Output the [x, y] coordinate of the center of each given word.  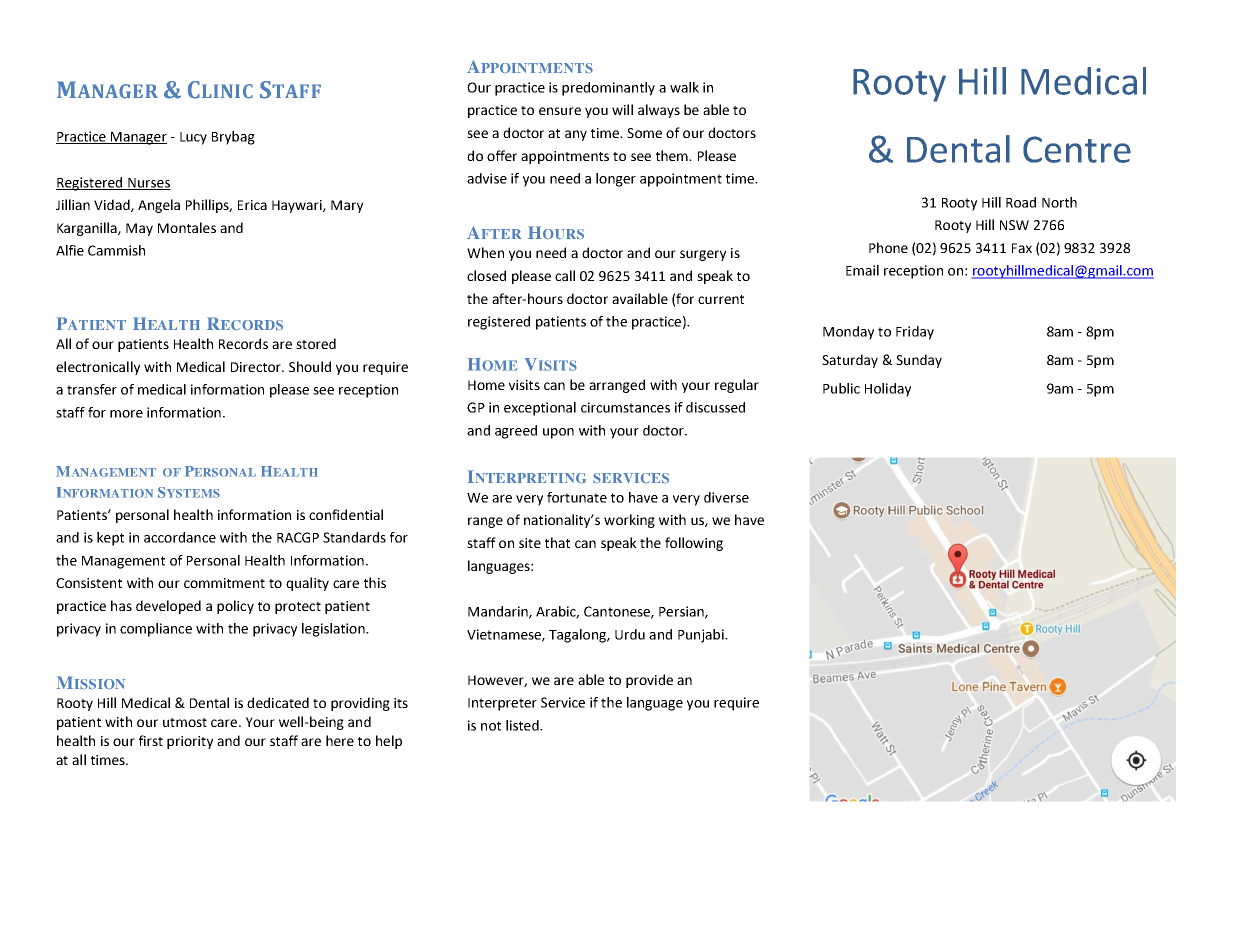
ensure [560, 111]
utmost [185, 722]
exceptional [540, 409]
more [126, 414]
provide [649, 681]
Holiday [888, 390]
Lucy [193, 138]
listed [523, 725]
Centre [1077, 149]
